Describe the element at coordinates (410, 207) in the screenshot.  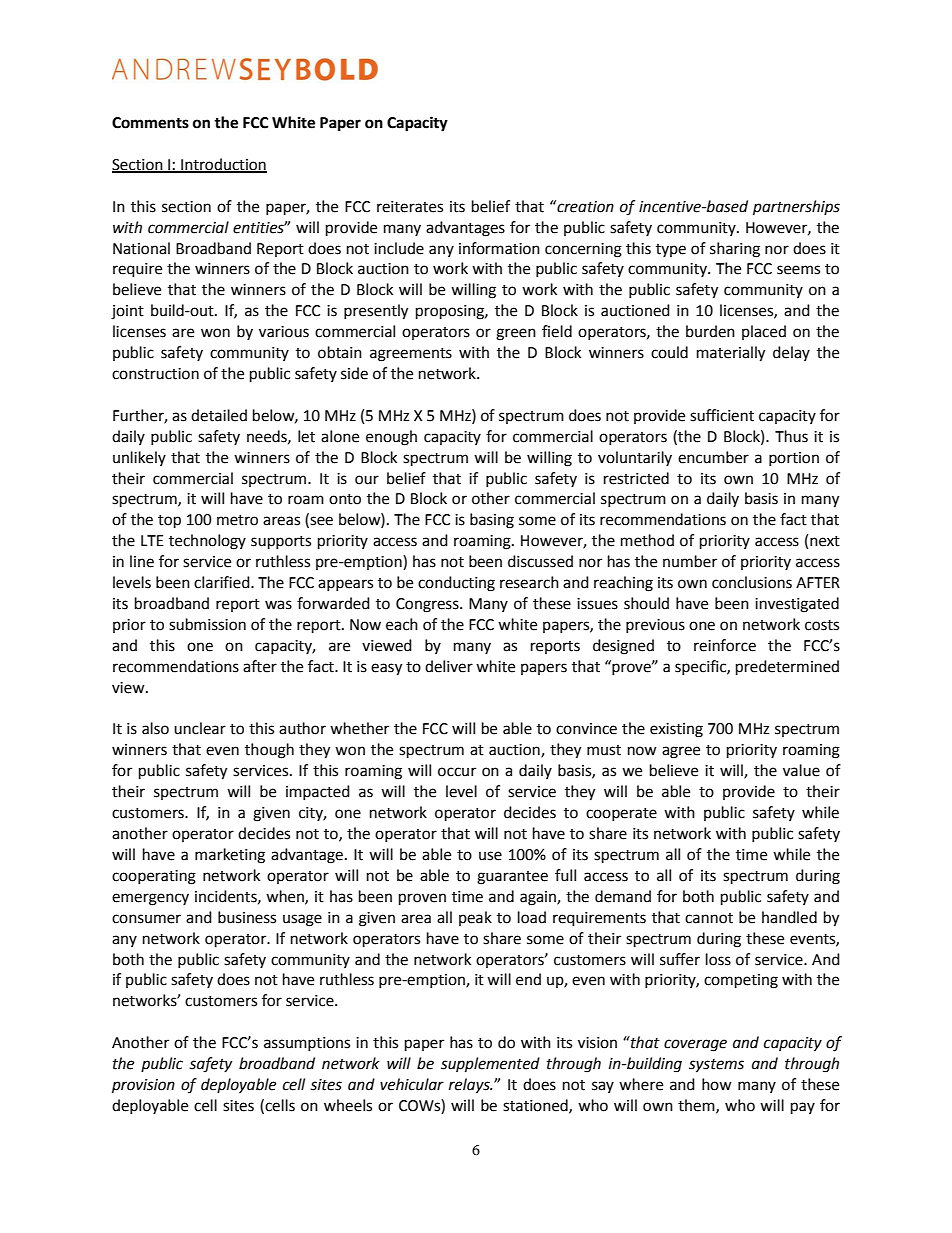
I see `reiterates` at that location.
